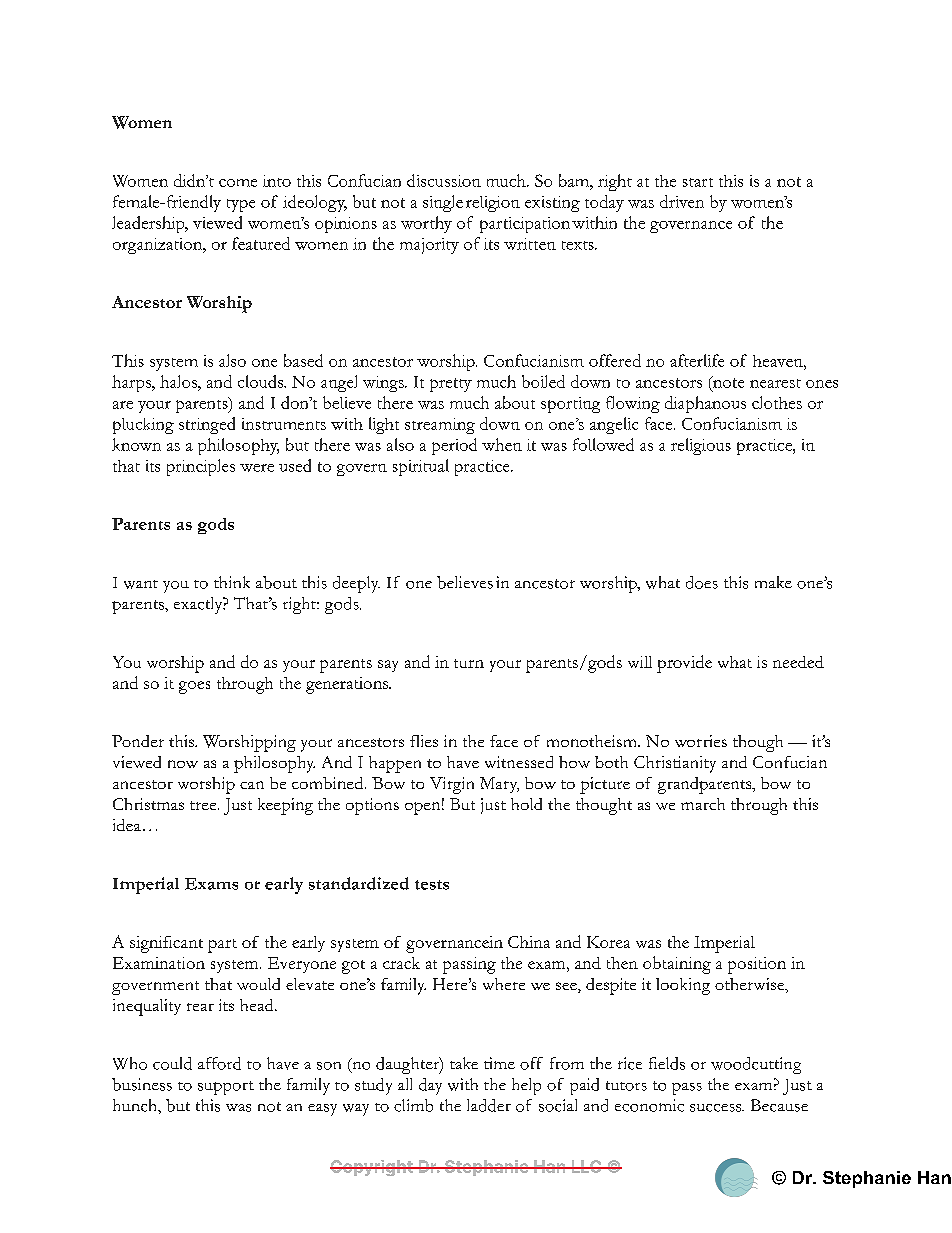 The height and width of the document is (1233, 952). What do you see at coordinates (526, 804) in the document?
I see `hold` at bounding box center [526, 804].
